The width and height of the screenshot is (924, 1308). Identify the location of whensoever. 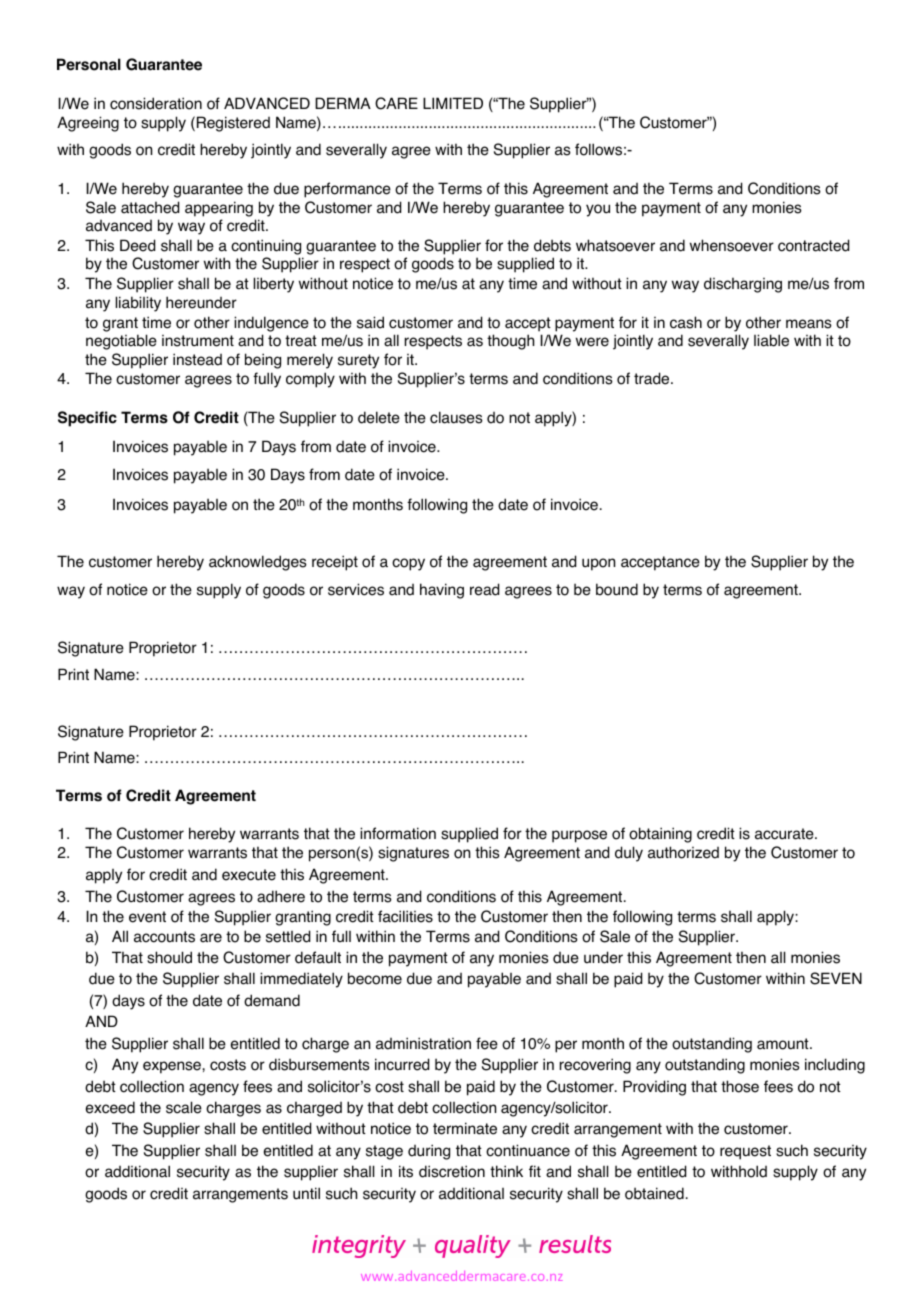
(732, 245).
